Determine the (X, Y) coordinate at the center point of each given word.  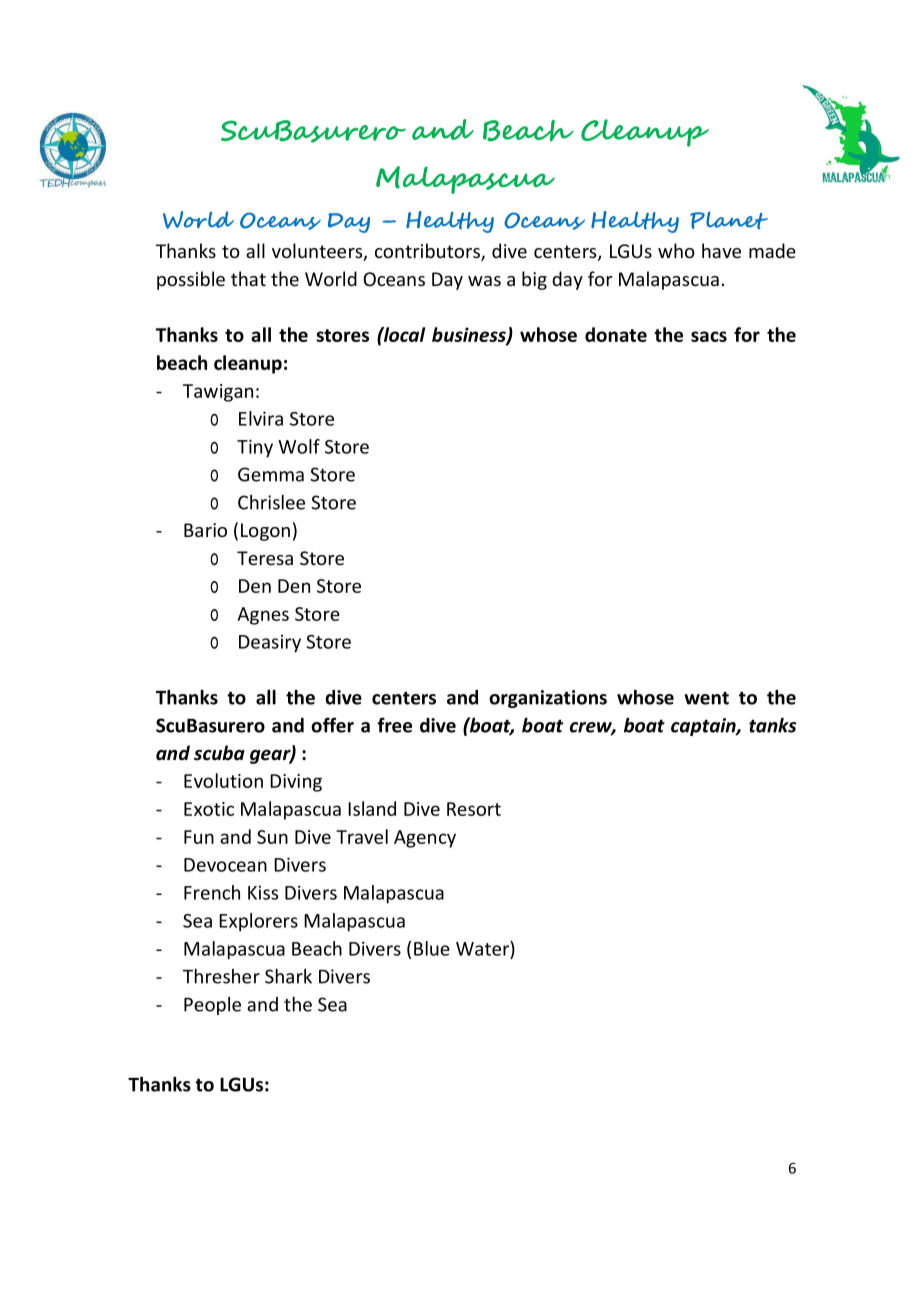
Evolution (223, 780)
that (248, 278)
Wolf (299, 446)
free (394, 725)
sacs (709, 336)
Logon (265, 532)
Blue (432, 948)
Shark (288, 976)
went (706, 698)
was (484, 281)
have (721, 250)
